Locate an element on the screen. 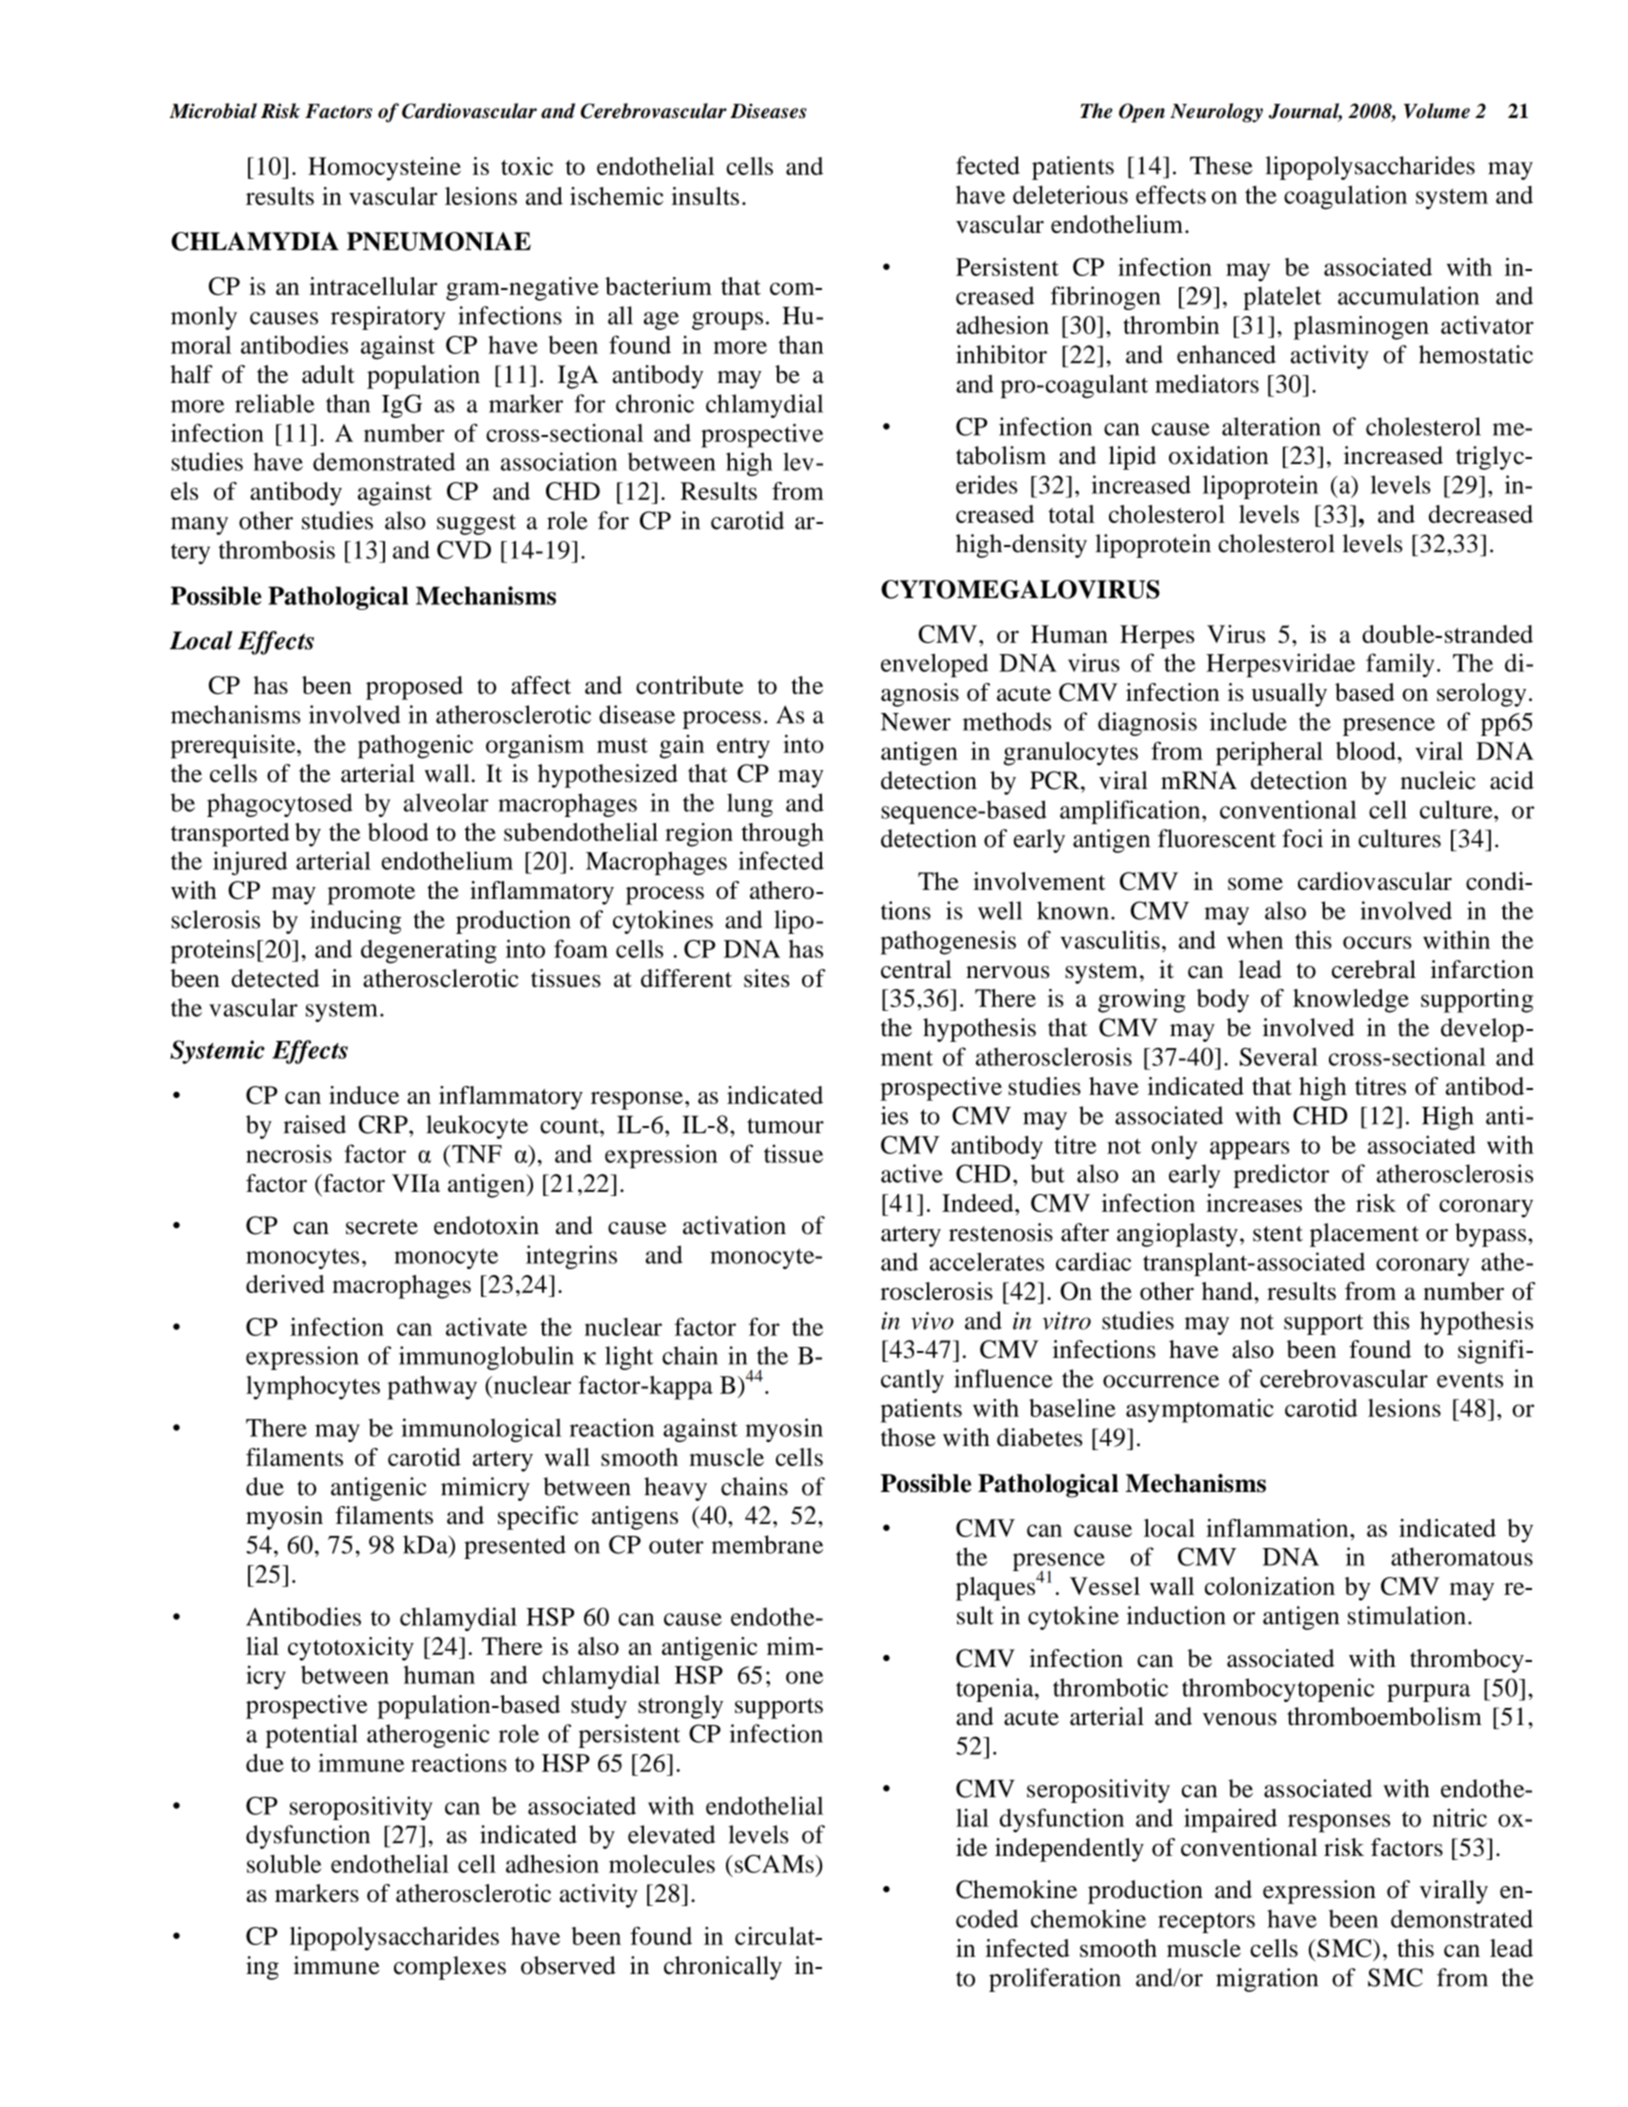  induce is located at coordinates (364, 1095).
